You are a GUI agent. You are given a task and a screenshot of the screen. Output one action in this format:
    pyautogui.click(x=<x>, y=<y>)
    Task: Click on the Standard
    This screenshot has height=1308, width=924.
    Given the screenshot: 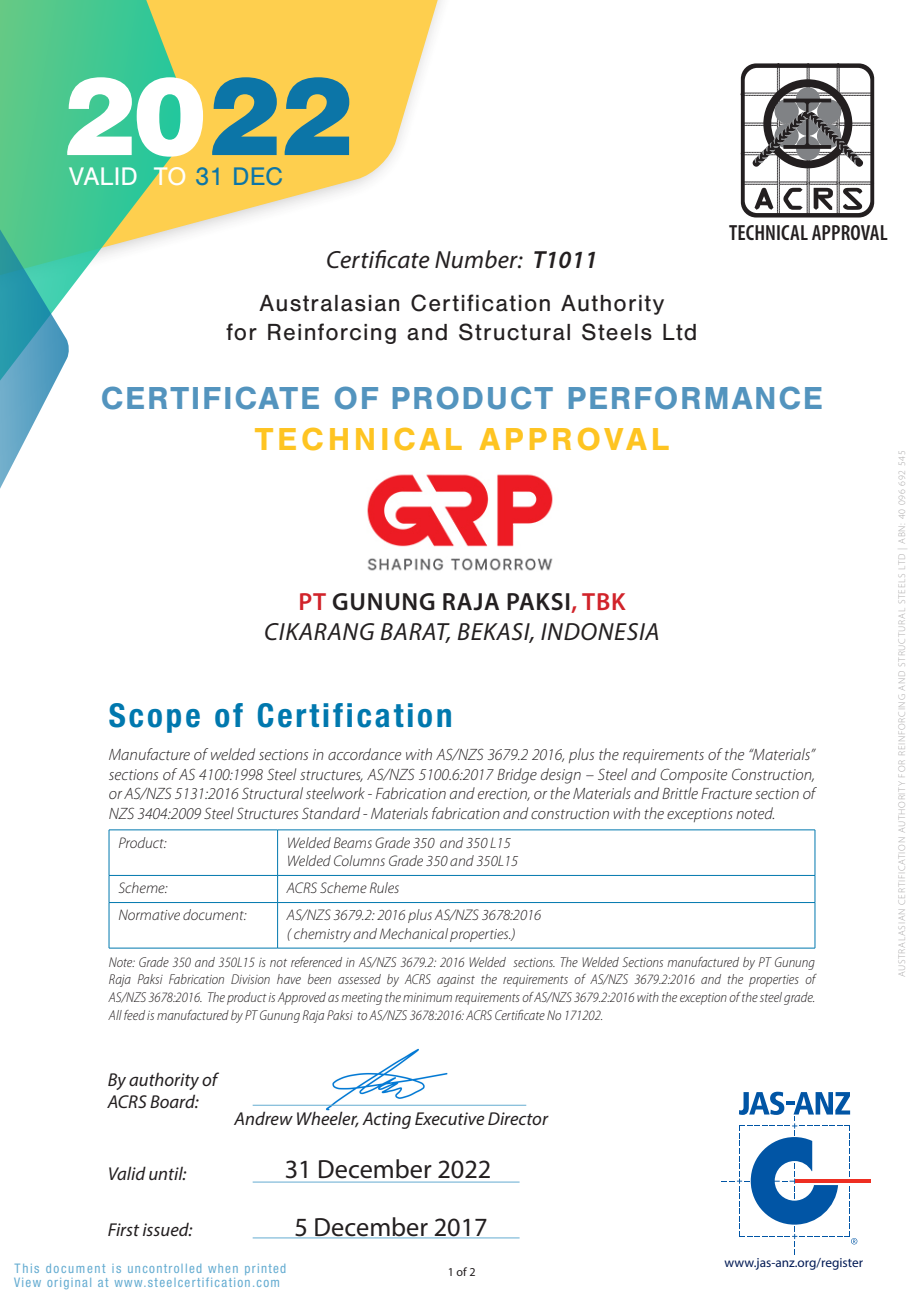 What is the action you would take?
    pyautogui.click(x=331, y=813)
